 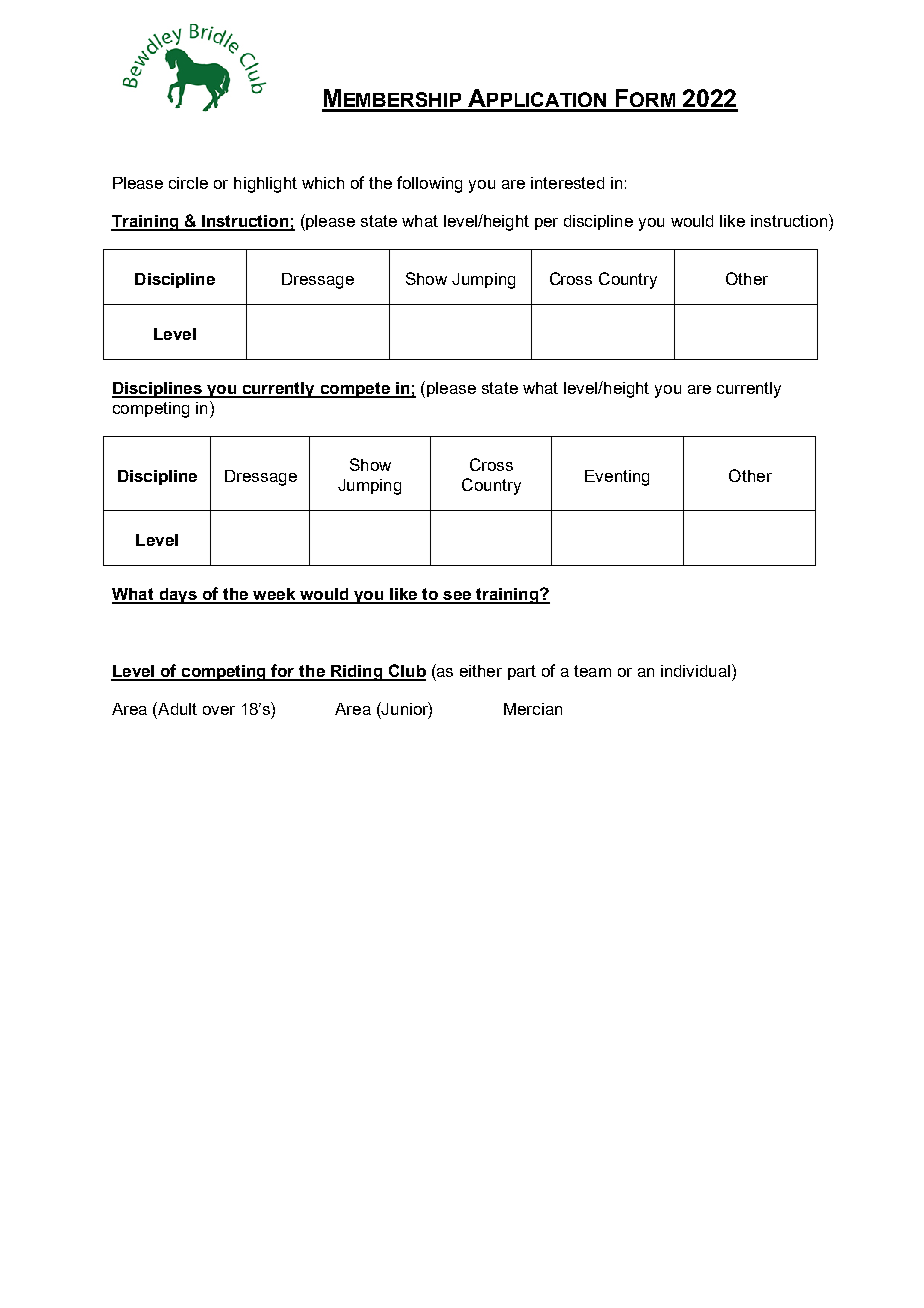 What do you see at coordinates (219, 710) in the screenshot?
I see `over` at bounding box center [219, 710].
